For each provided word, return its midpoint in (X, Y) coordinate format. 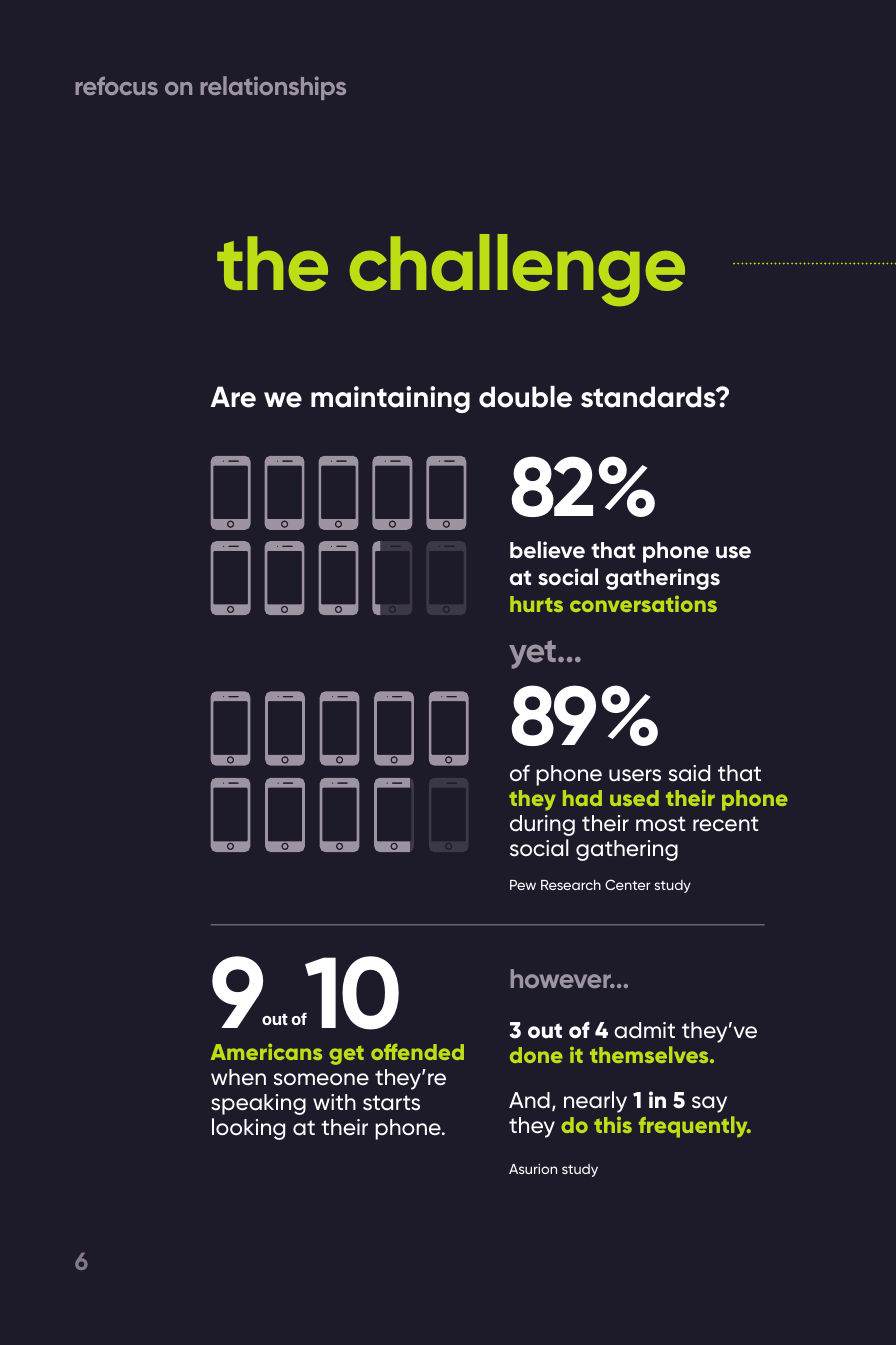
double (525, 397)
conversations (643, 604)
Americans (266, 1051)
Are (233, 397)
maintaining (390, 399)
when (238, 1077)
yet (532, 654)
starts (391, 1103)
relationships (273, 88)
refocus (116, 85)
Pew (523, 885)
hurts (536, 604)
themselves (650, 1054)
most (660, 824)
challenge (517, 270)
